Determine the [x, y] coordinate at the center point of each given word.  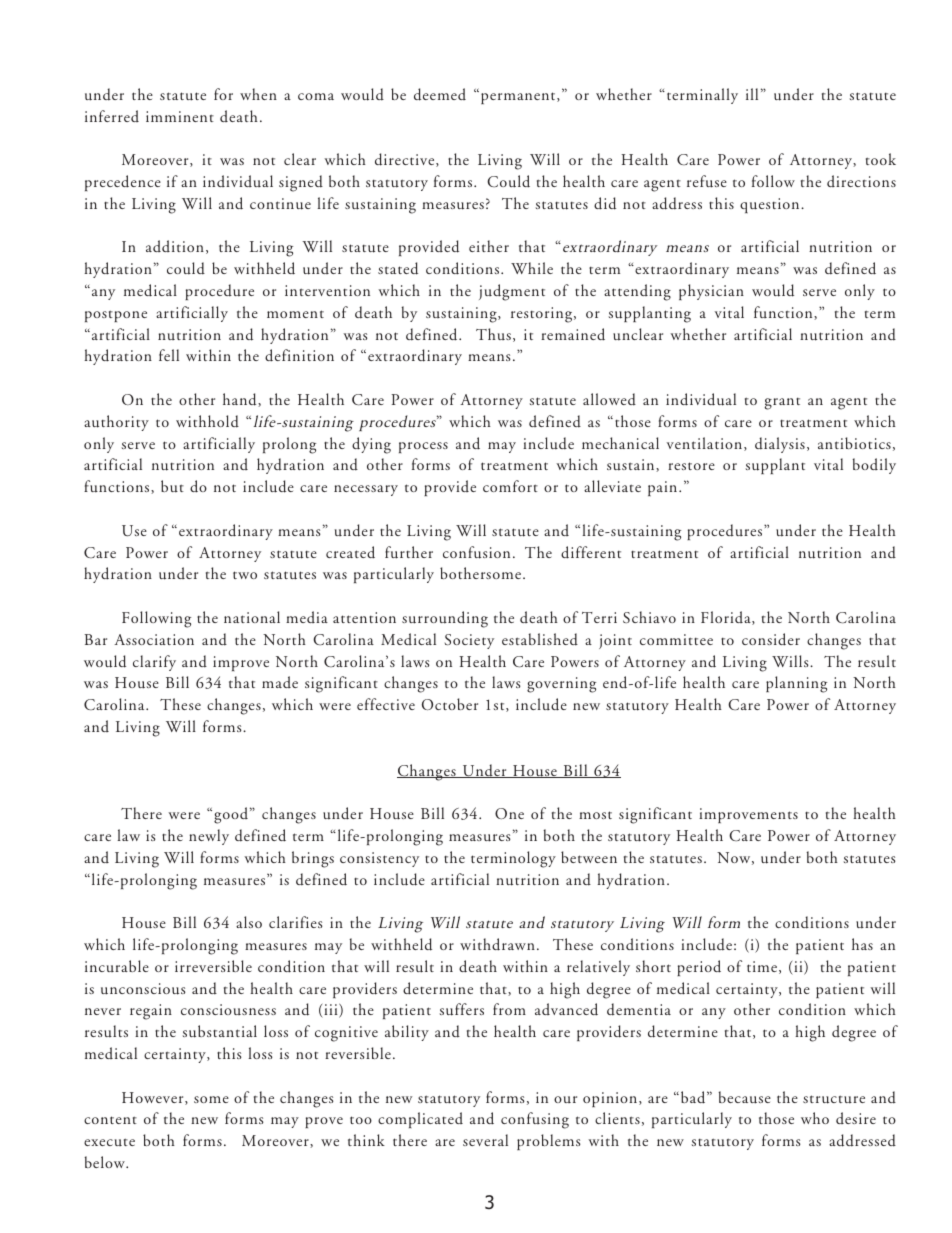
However [154, 1098]
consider [771, 639]
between [589, 857]
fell [169, 355]
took [881, 159]
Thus [493, 334]
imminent [180, 116]
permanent [519, 98]
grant [782, 404]
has [862, 944]
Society [469, 641]
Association [154, 639]
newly [209, 837]
